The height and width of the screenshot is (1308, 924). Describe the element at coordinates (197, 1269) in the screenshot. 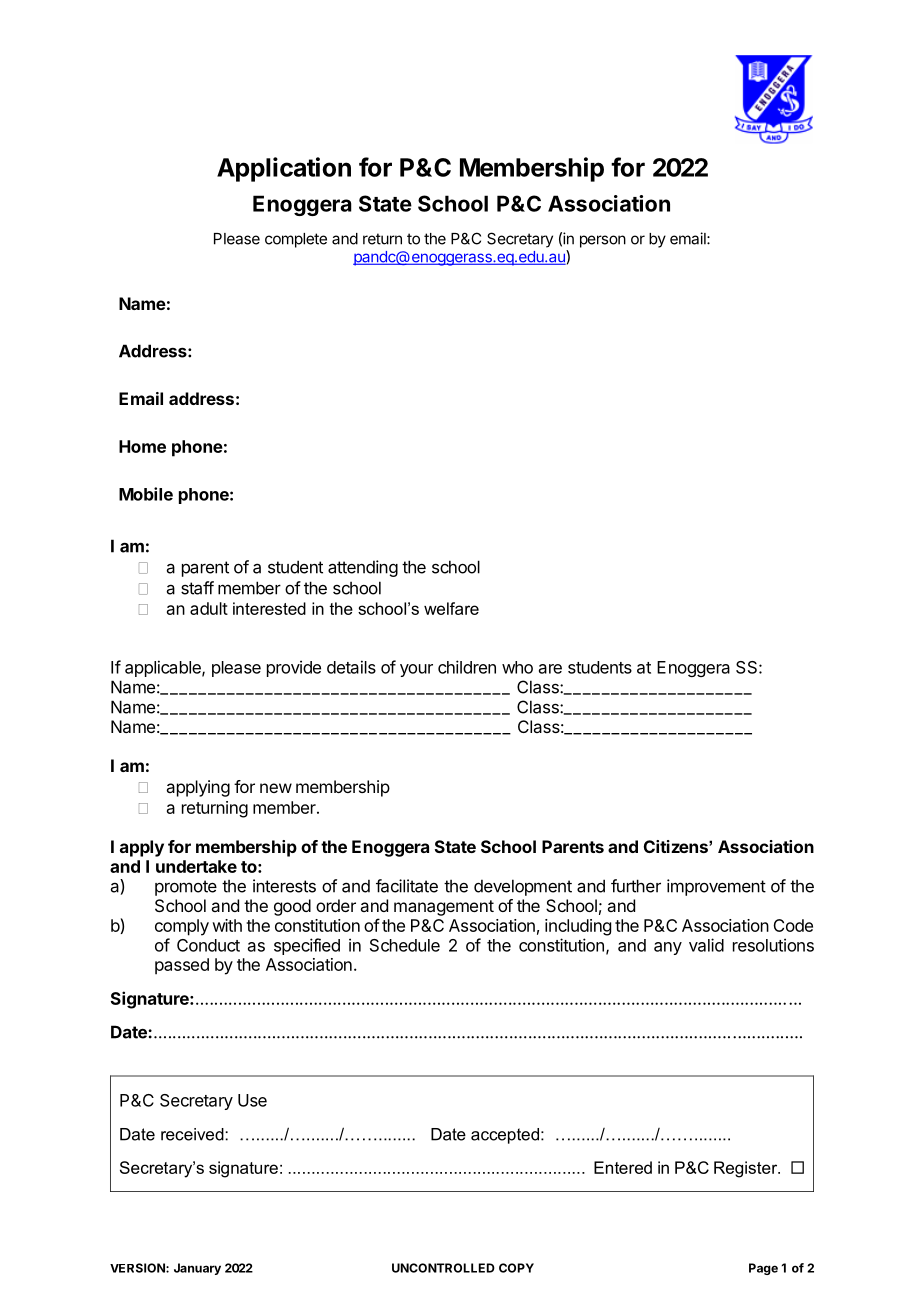

I see `January` at that location.
